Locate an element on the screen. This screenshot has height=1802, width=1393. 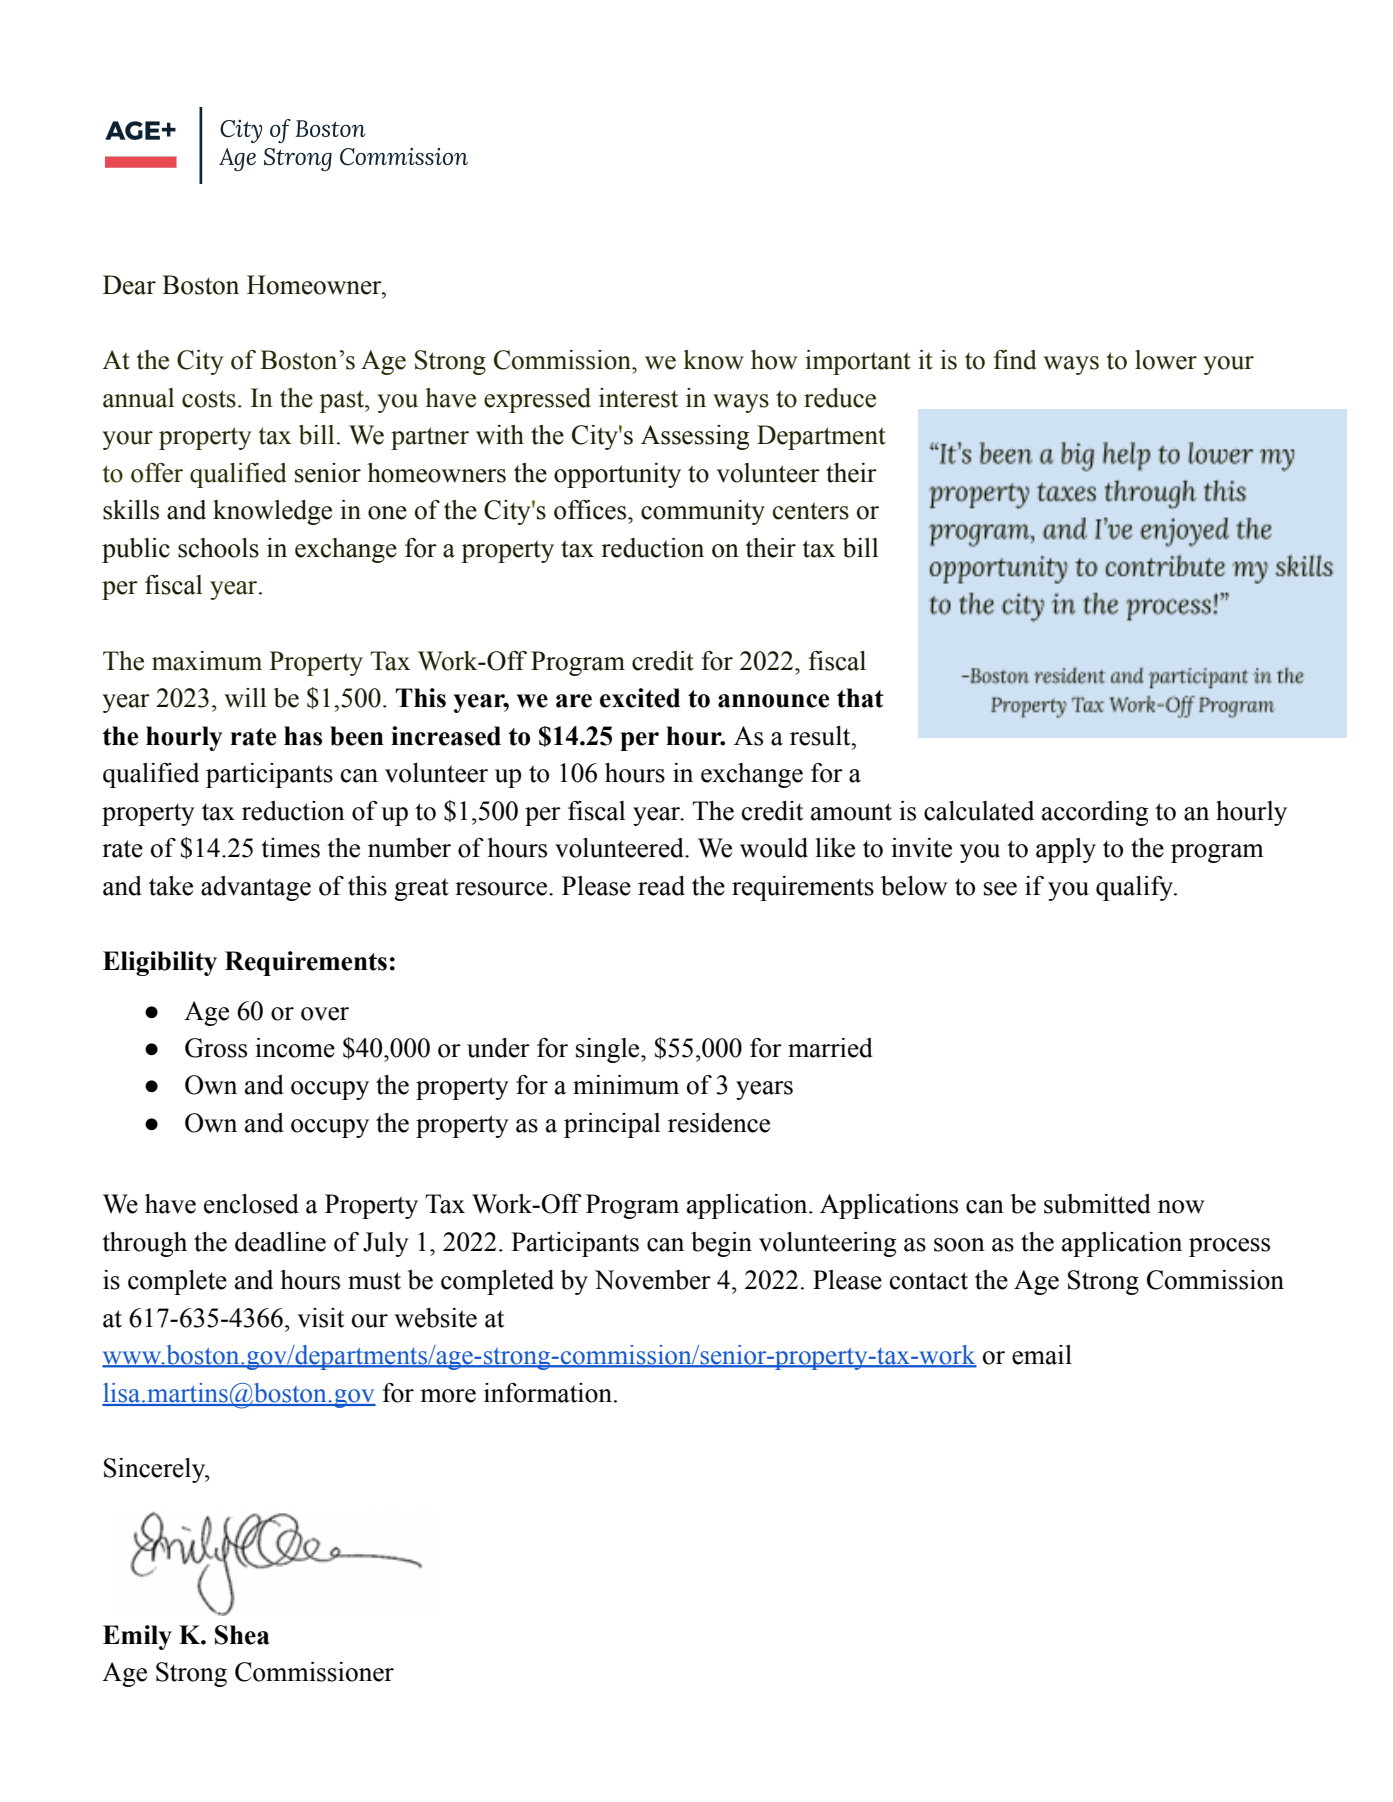
information is located at coordinates (549, 1393).
